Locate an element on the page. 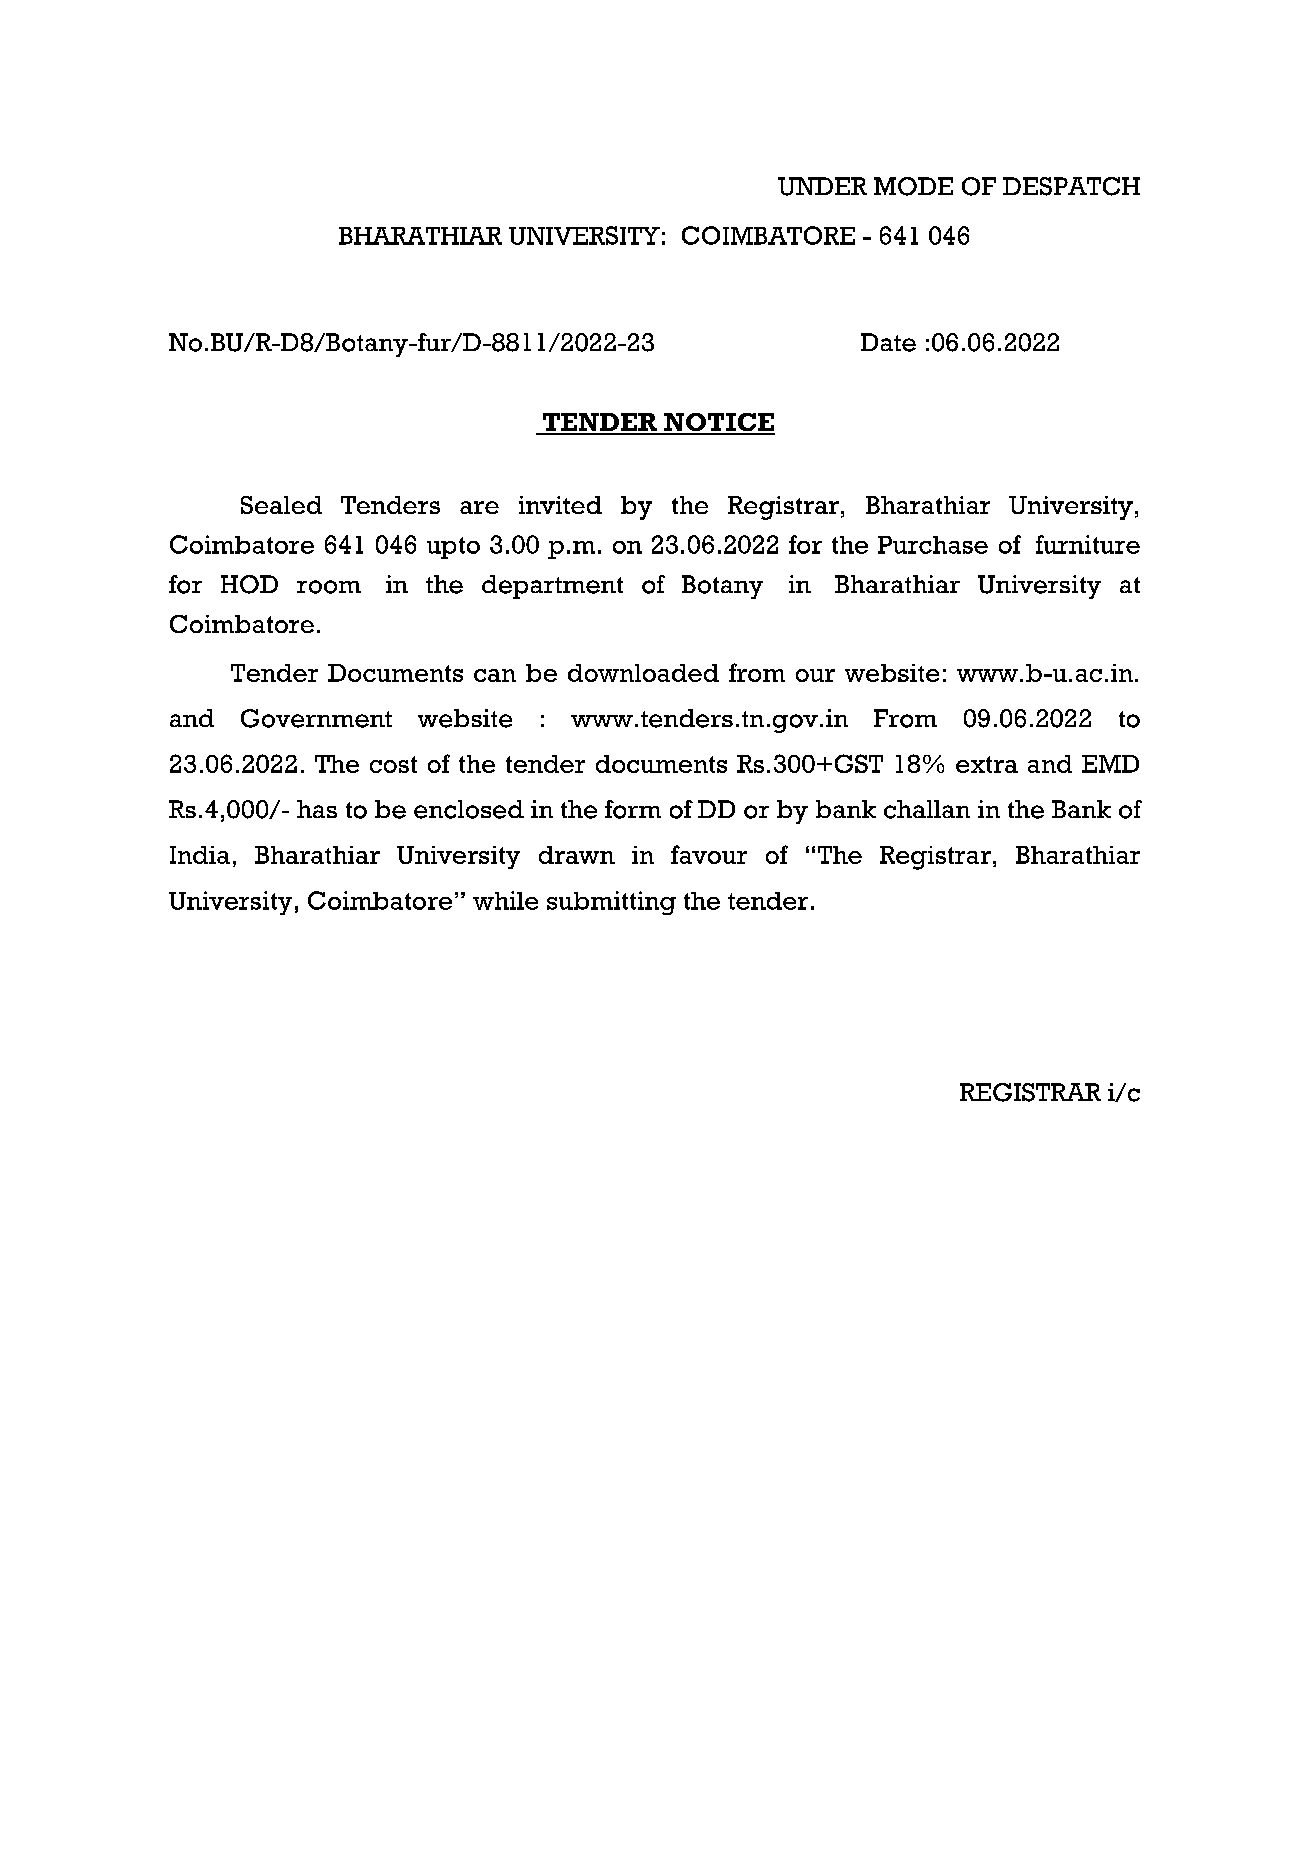 This document has height=1856, width=1313. UNDER is located at coordinates (822, 186).
